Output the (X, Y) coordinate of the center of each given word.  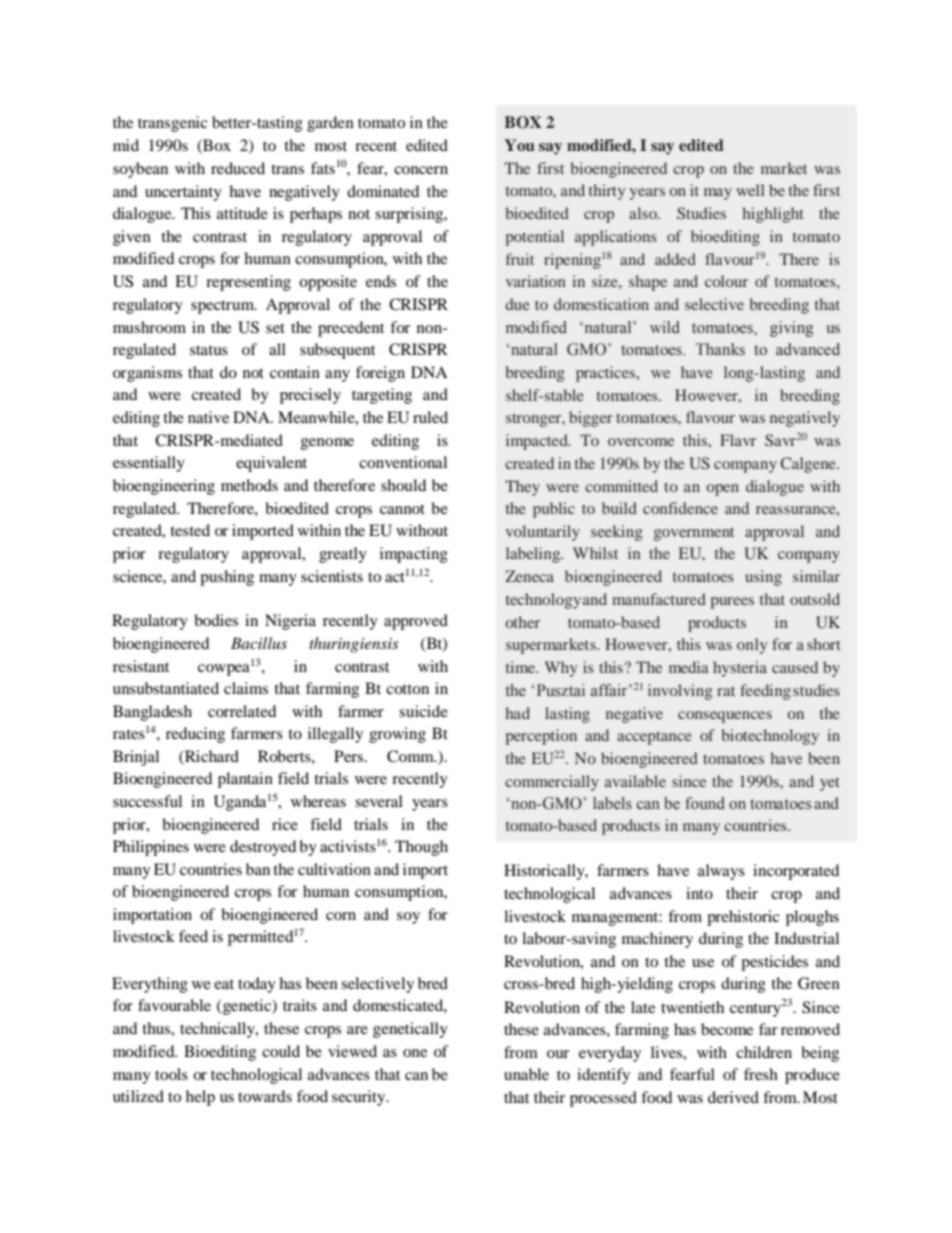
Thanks (720, 349)
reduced (238, 168)
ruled (430, 417)
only (752, 646)
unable (526, 1074)
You (519, 145)
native (208, 417)
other (523, 622)
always (721, 872)
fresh (761, 1074)
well (750, 190)
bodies (216, 620)
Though (421, 848)
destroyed (263, 848)
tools (171, 1074)
